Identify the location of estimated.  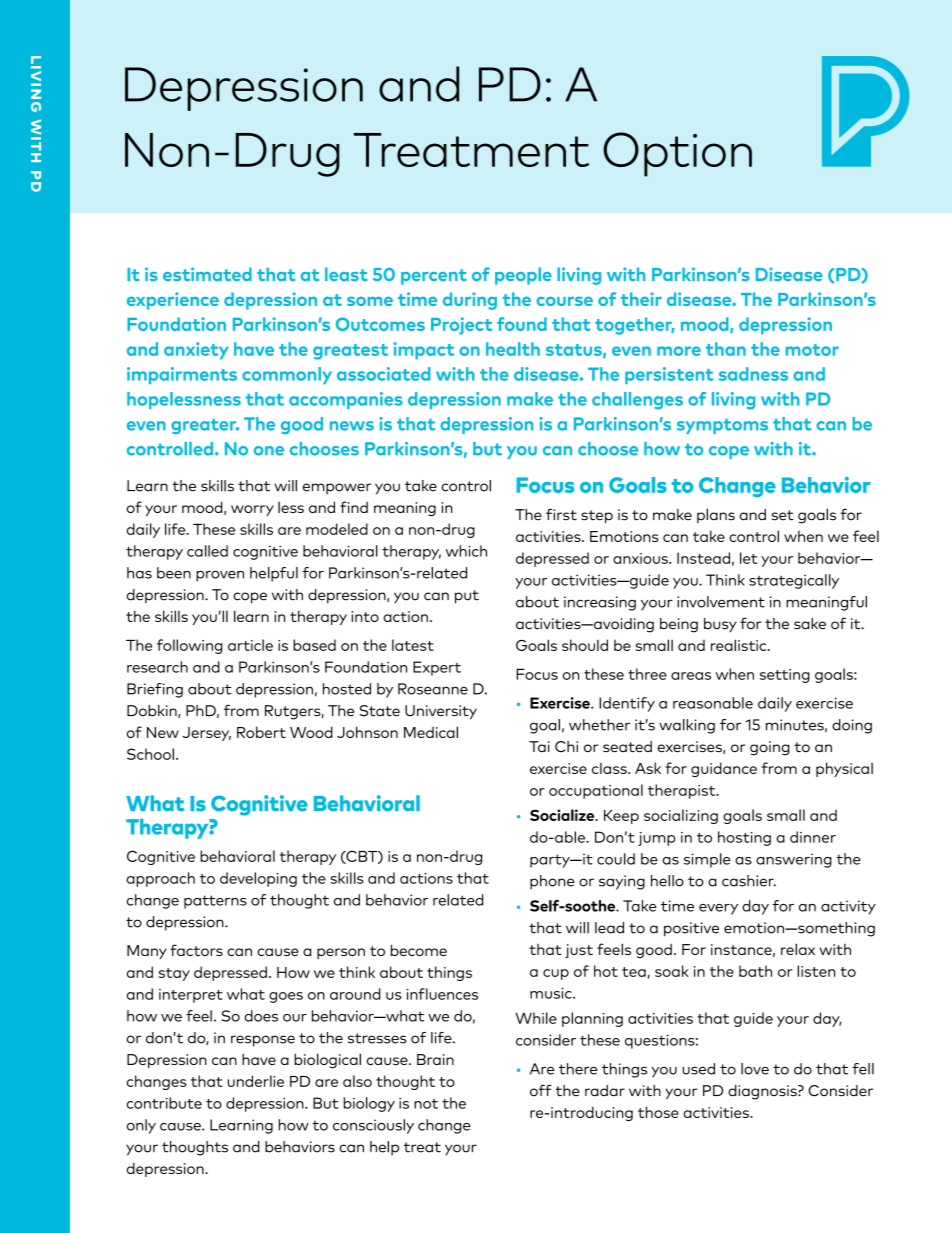
(207, 274).
